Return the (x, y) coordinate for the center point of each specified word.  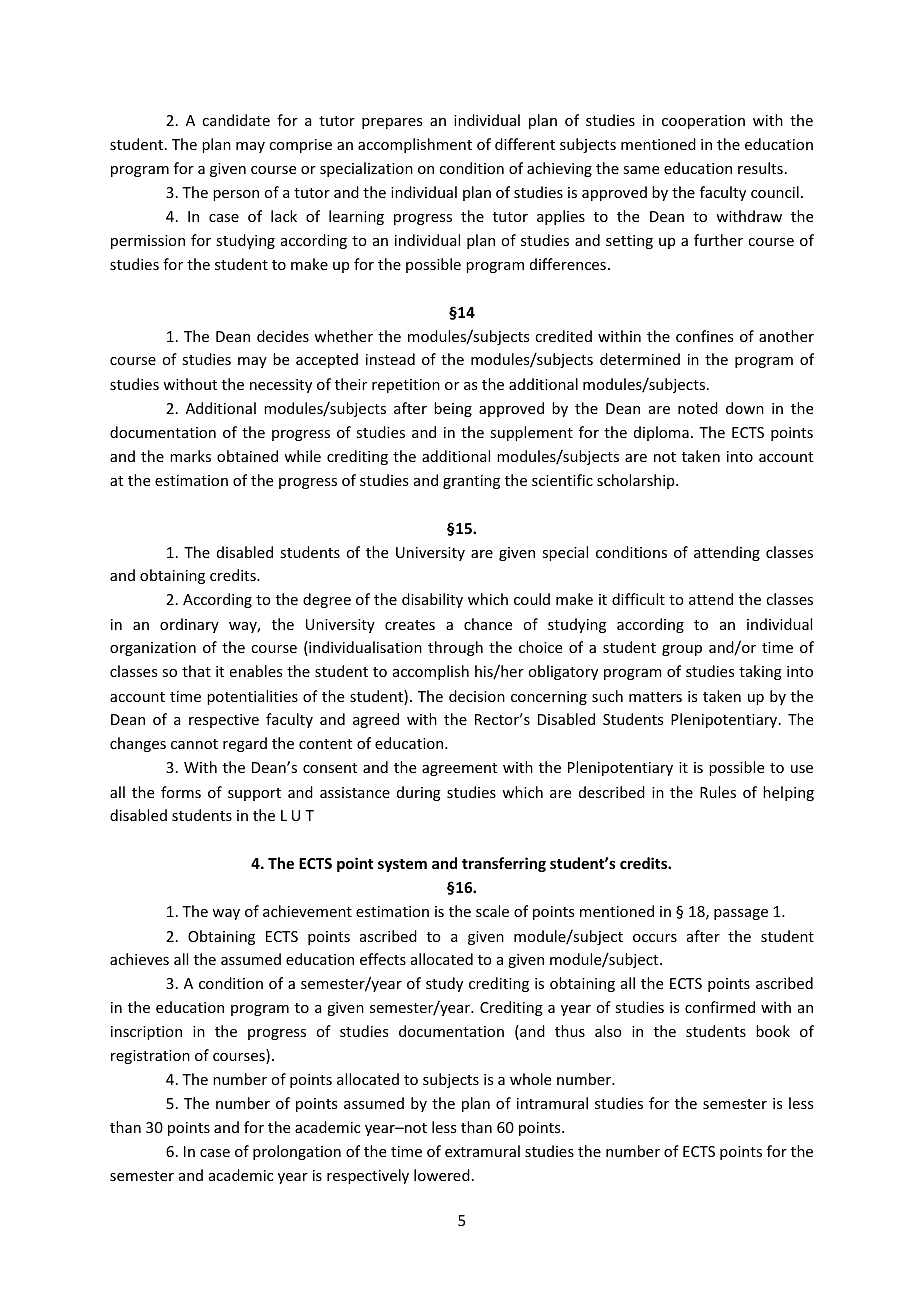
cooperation (703, 122)
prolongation (297, 1152)
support (254, 794)
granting (471, 482)
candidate (236, 120)
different (525, 144)
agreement (459, 769)
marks (190, 456)
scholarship (637, 481)
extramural (482, 1151)
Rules (718, 792)
